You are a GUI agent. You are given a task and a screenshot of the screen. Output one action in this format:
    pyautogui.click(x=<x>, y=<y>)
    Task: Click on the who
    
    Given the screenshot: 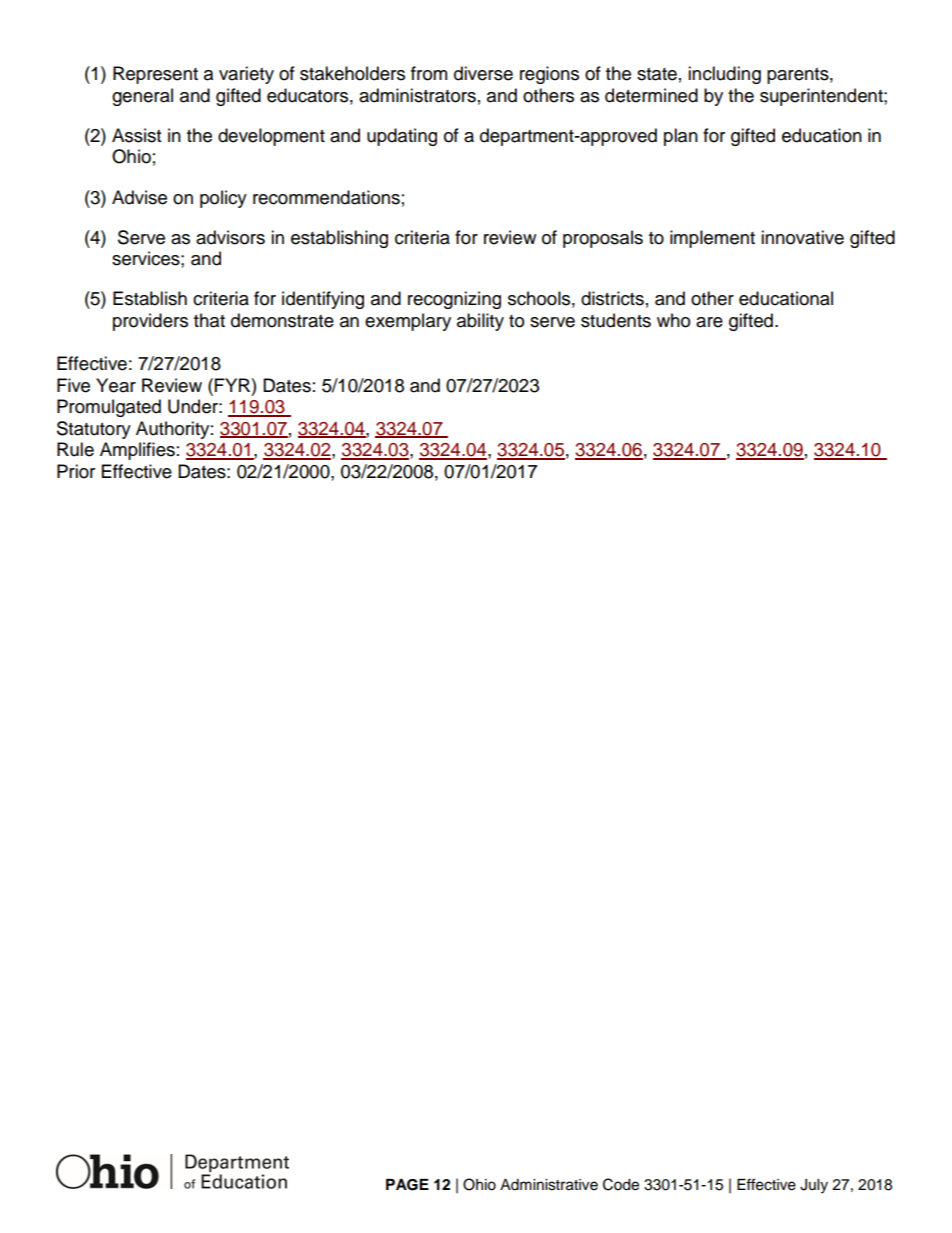 What is the action you would take?
    pyautogui.click(x=673, y=320)
